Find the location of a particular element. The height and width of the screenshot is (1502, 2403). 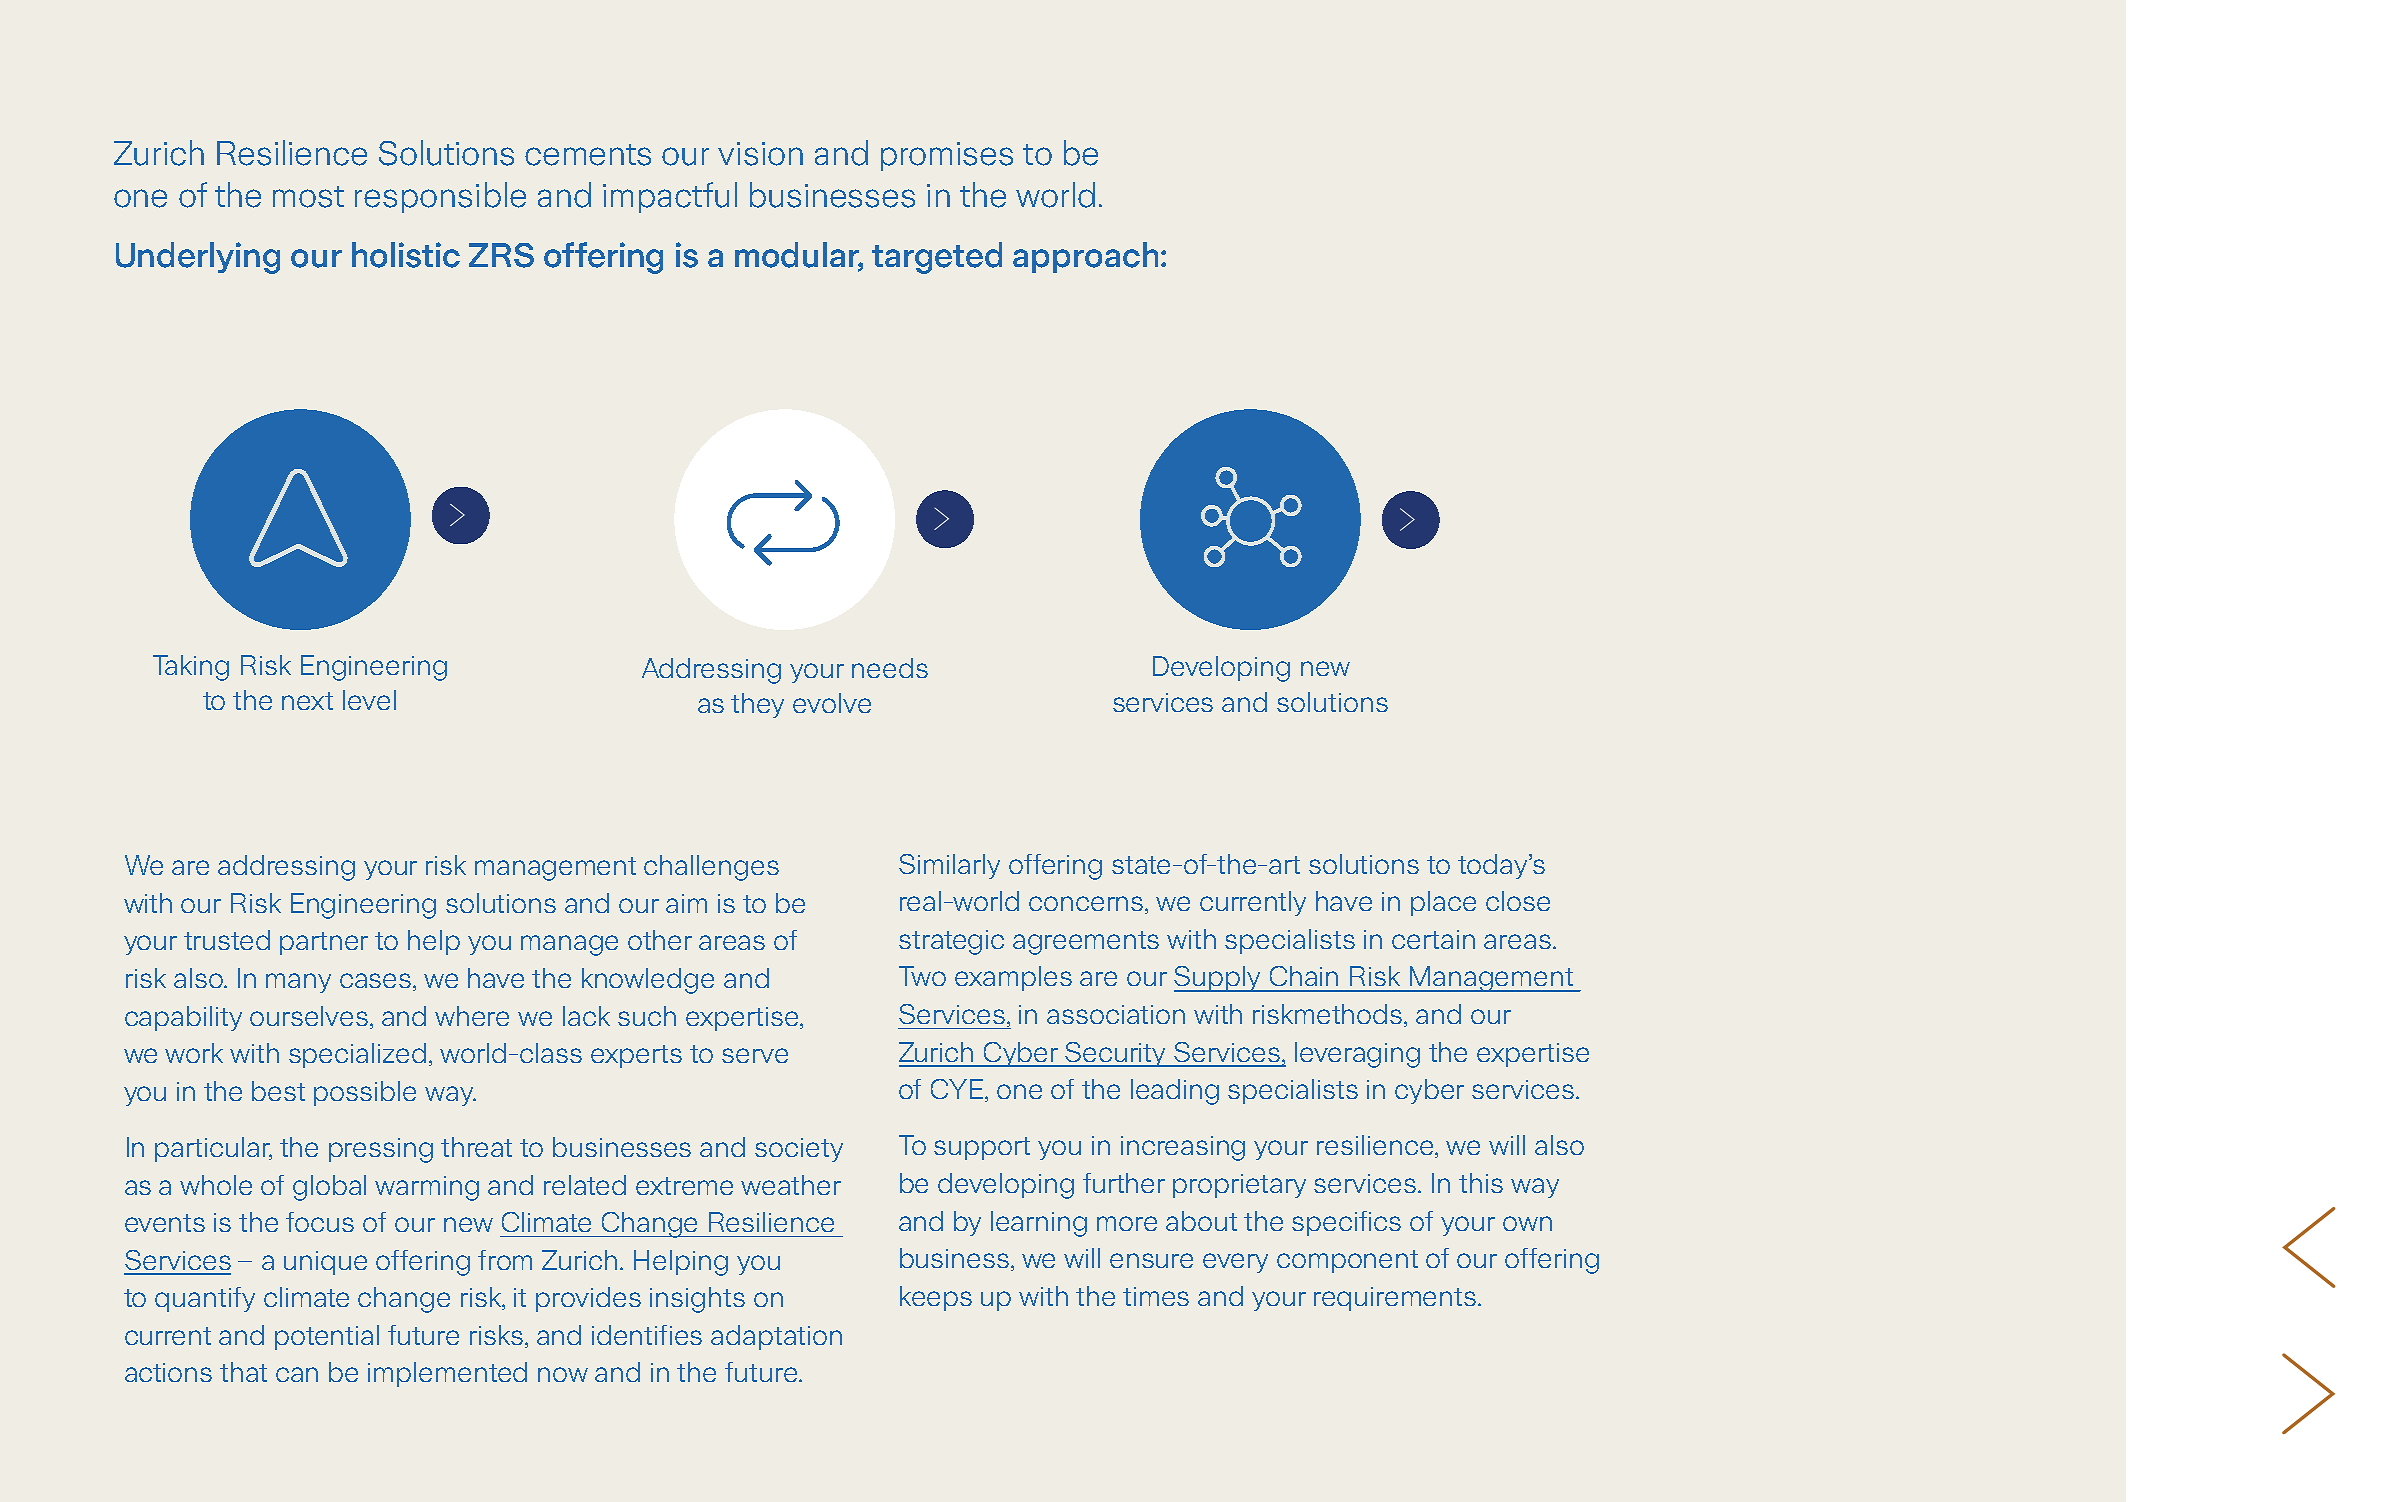

requirements is located at coordinates (1396, 1299).
